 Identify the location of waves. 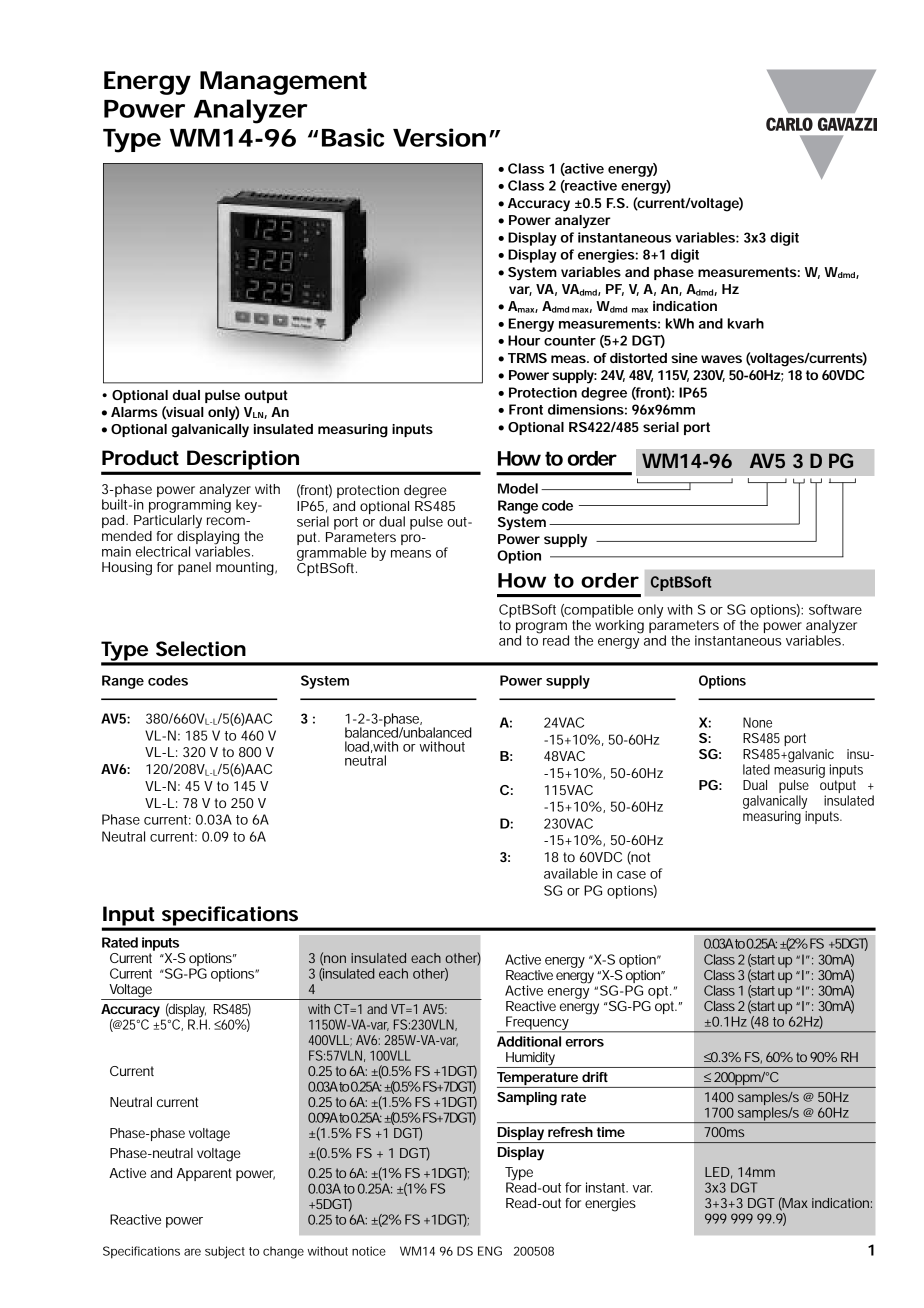
(721, 359).
